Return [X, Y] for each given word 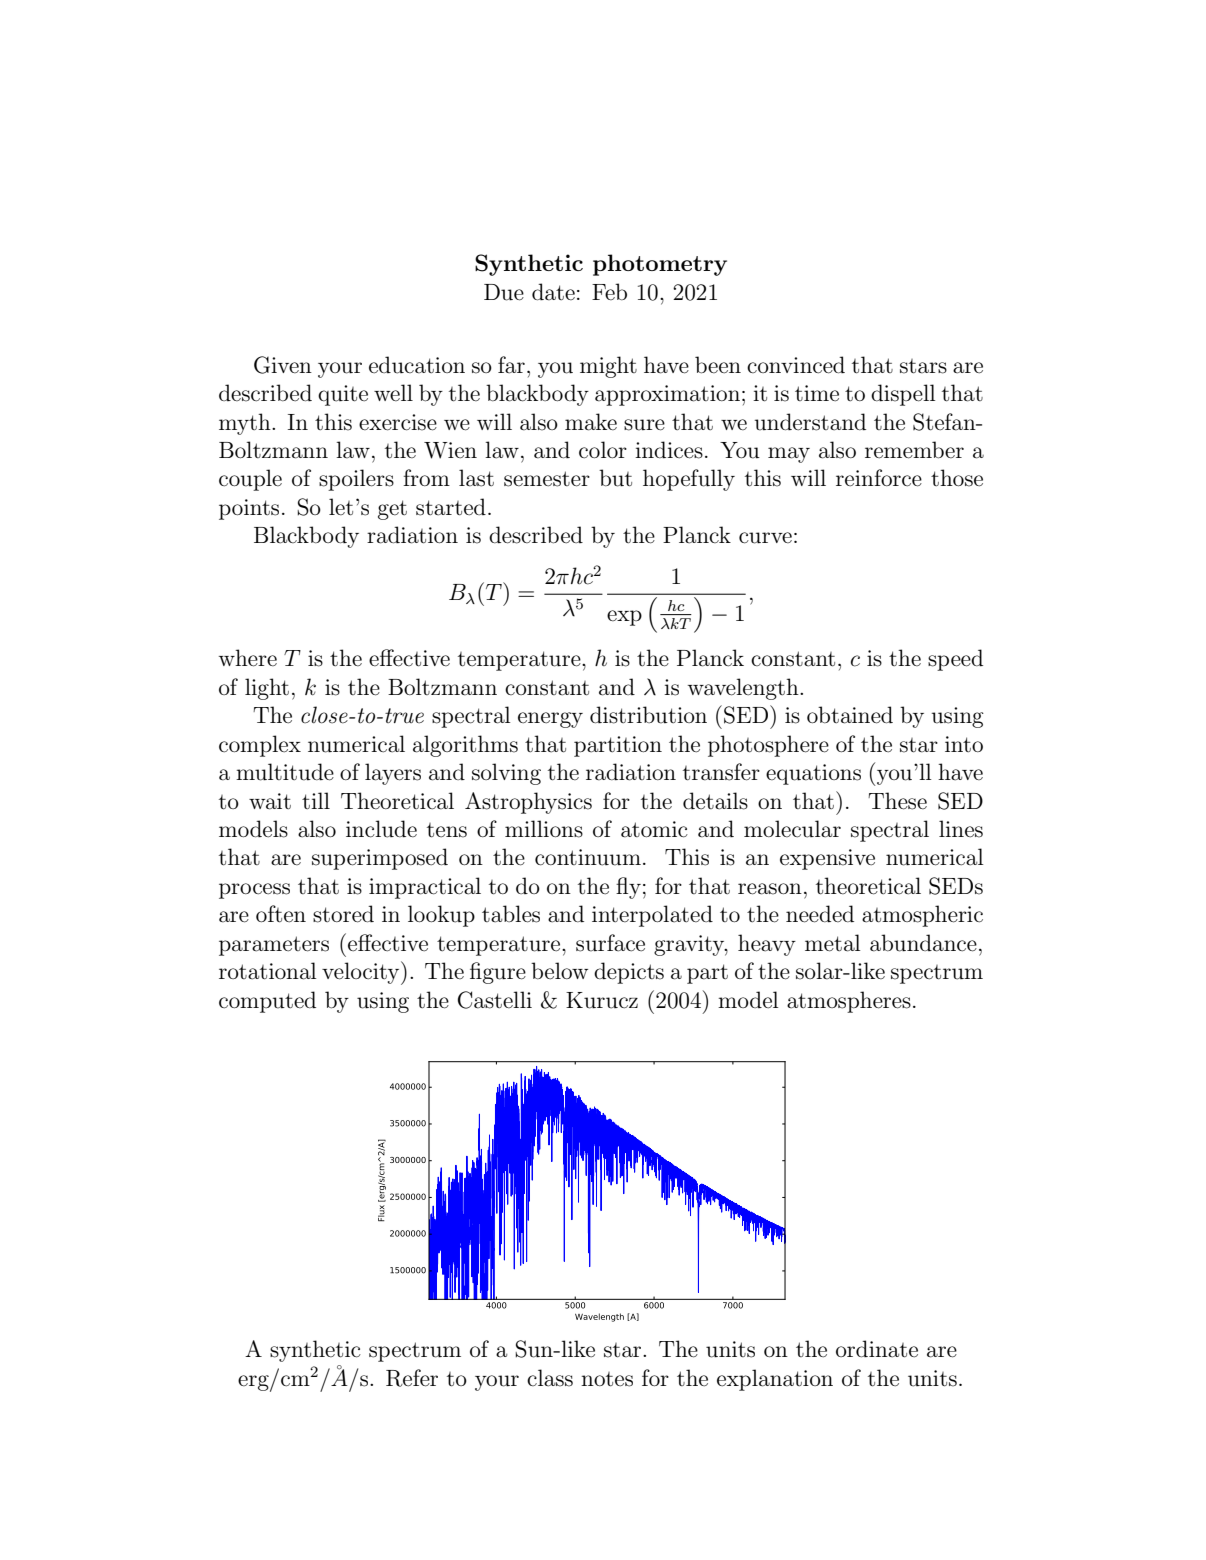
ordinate [877, 1349]
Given [283, 365]
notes [607, 1379]
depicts [629, 973]
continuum [588, 857]
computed [267, 1002]
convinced [796, 365]
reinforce [879, 478]
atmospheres [849, 1002]
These [897, 801]
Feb [609, 291]
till [316, 800]
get [392, 510]
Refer [412, 1378]
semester [547, 479]
